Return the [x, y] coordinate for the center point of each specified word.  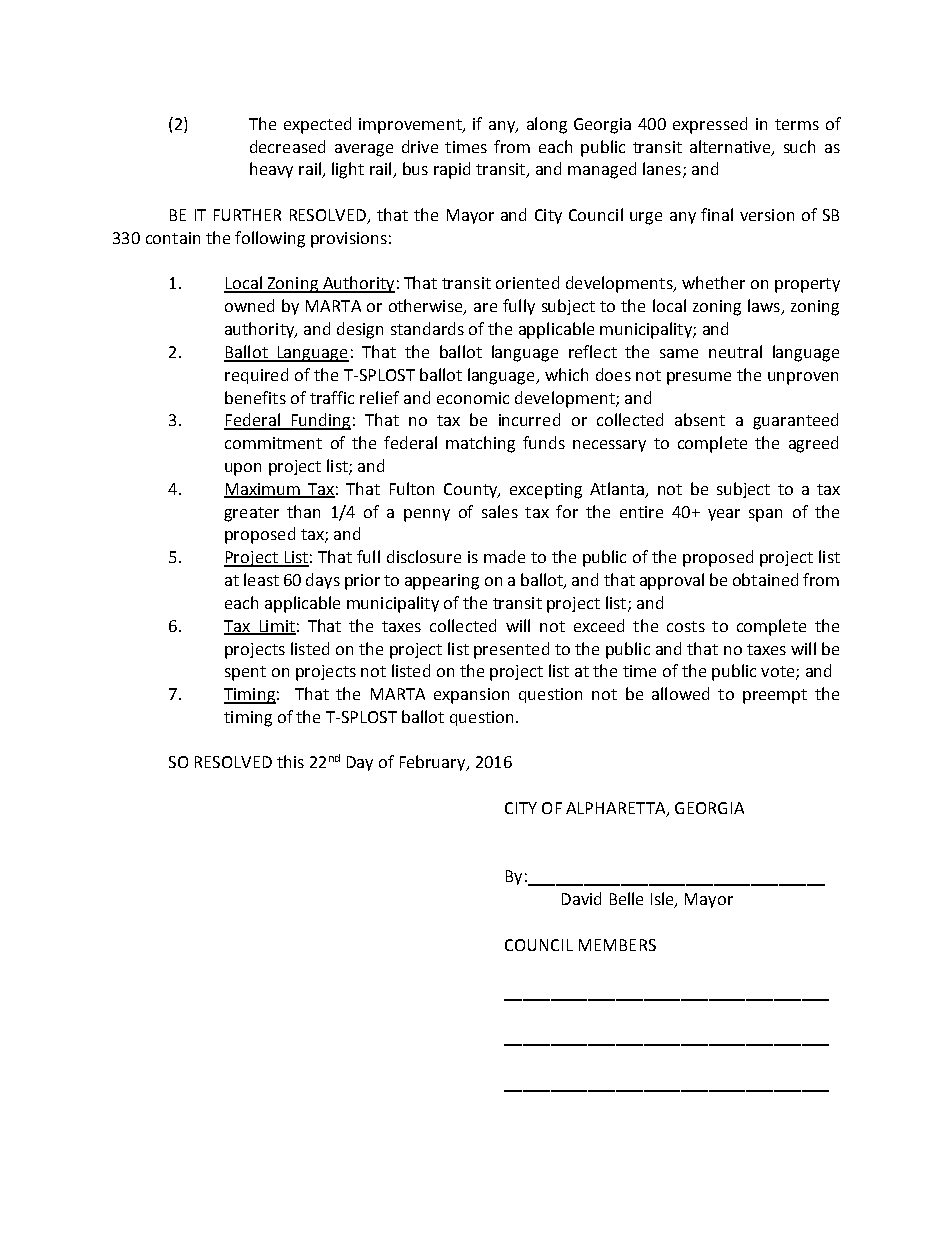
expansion [471, 696]
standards [427, 328]
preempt [775, 696]
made [504, 556]
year [724, 515]
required [256, 376]
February [434, 763]
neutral [735, 351]
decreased [287, 146]
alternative [731, 147]
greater [251, 514]
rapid [452, 170]
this [290, 761]
